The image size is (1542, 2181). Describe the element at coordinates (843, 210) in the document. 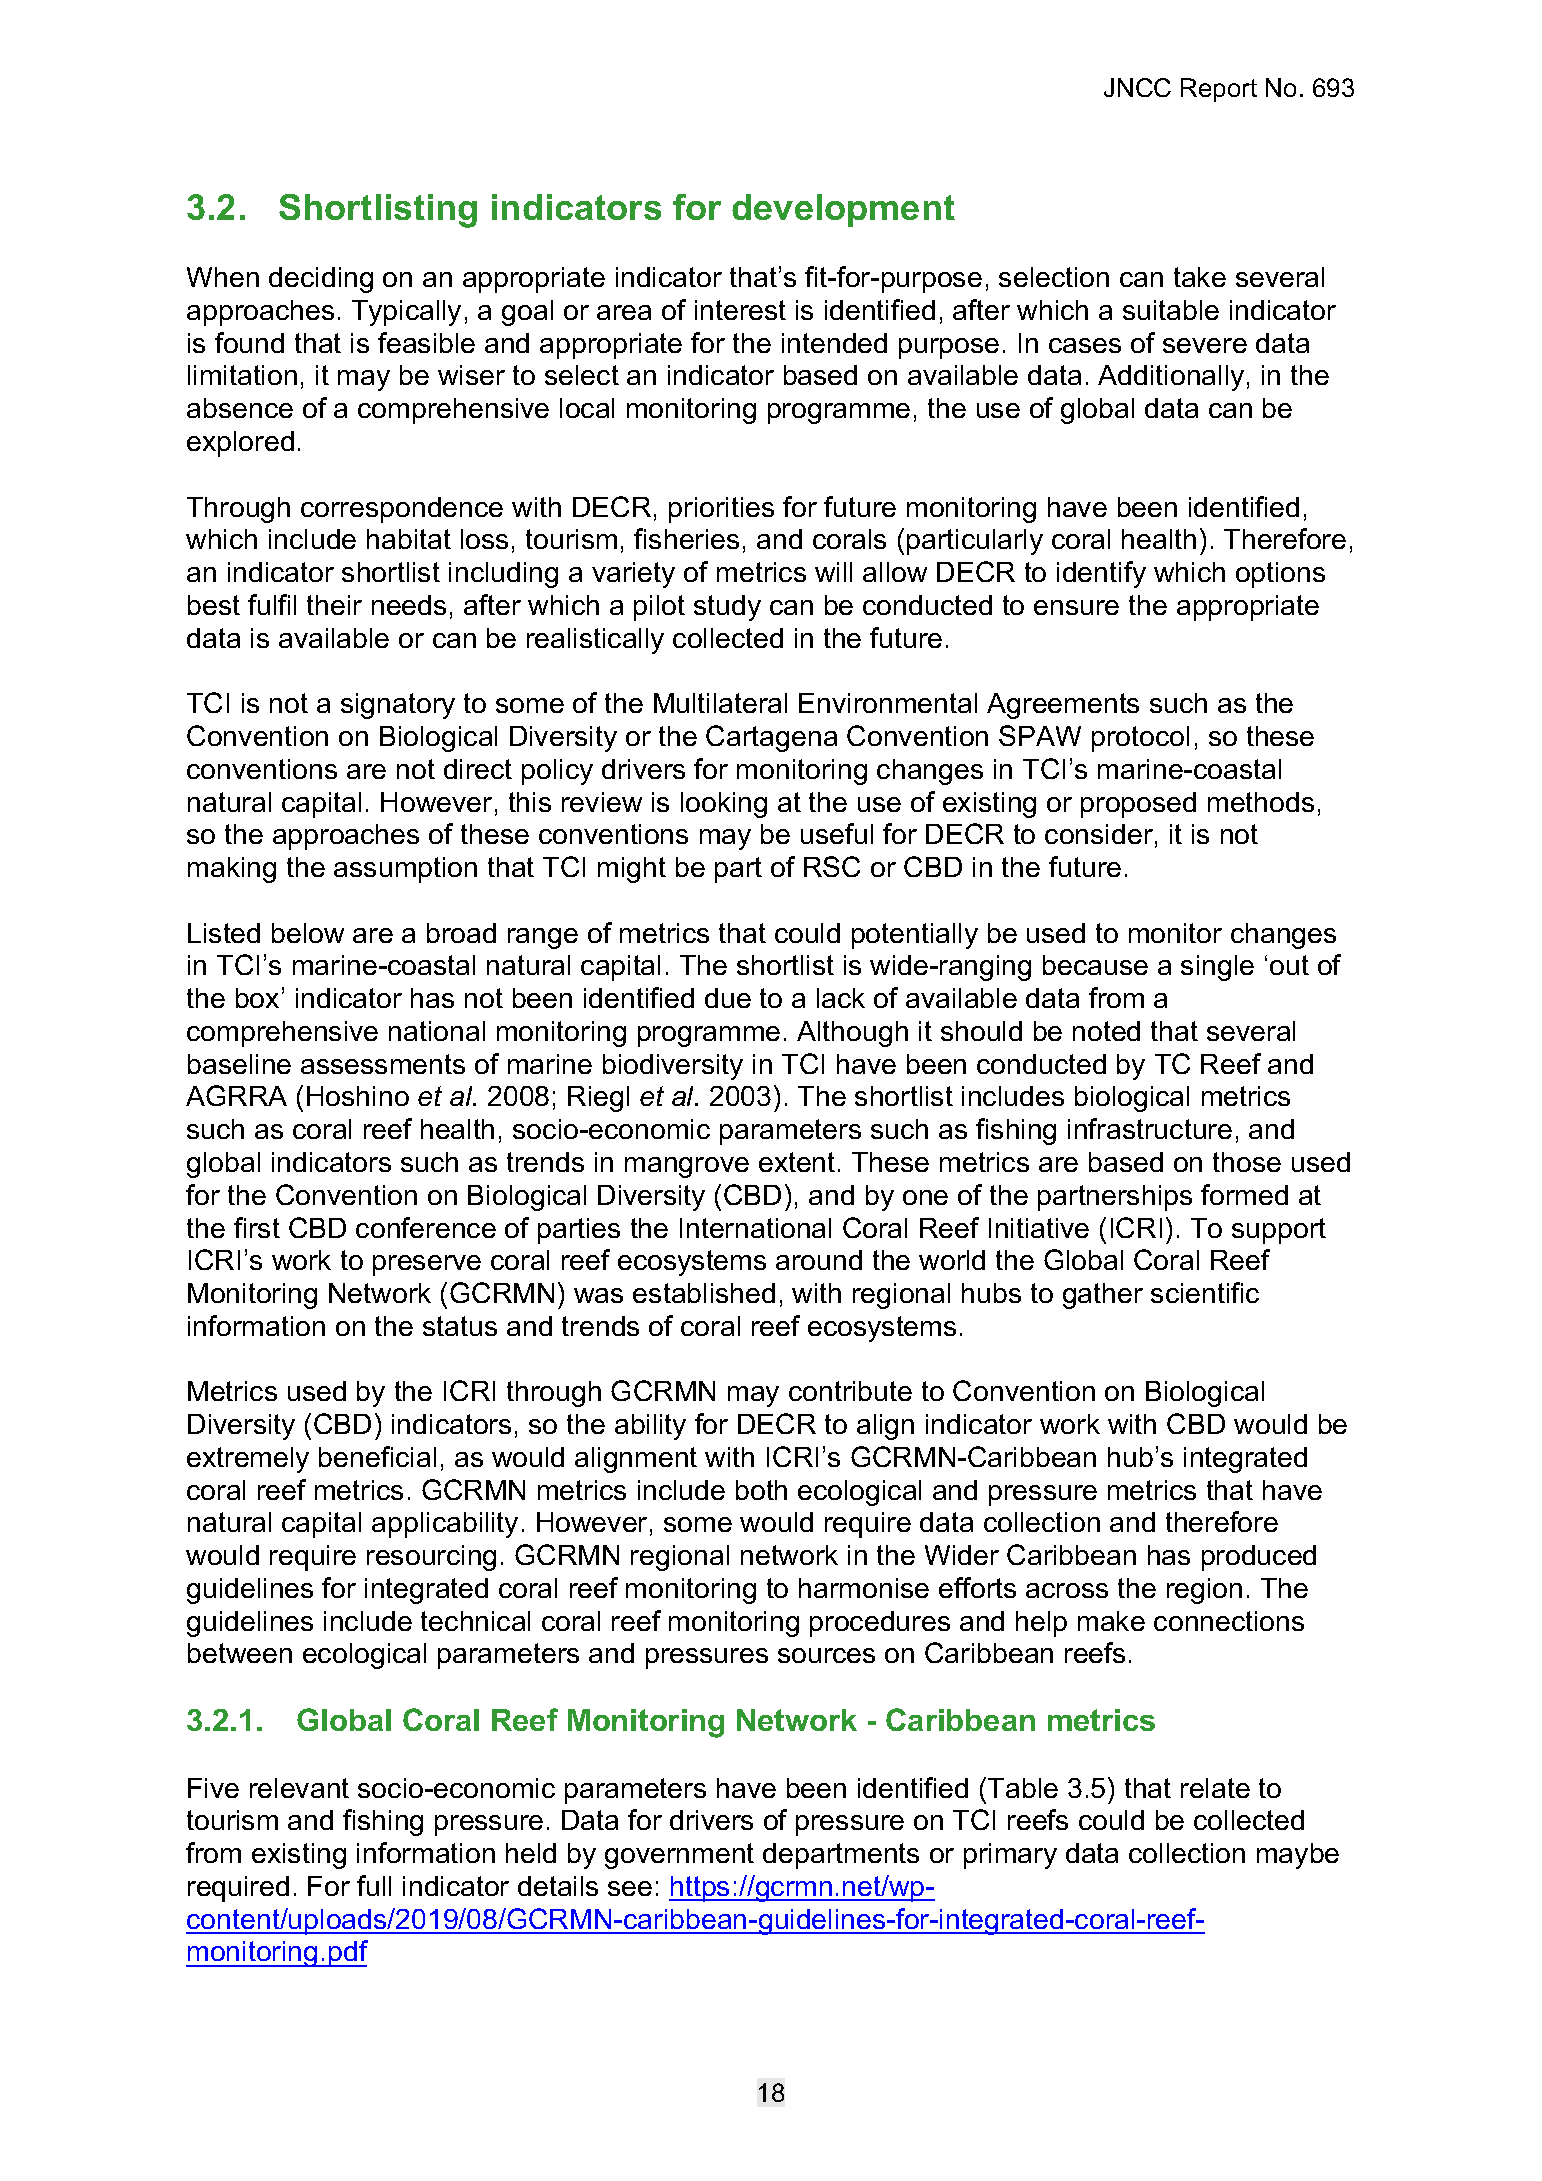

I see `development` at that location.
